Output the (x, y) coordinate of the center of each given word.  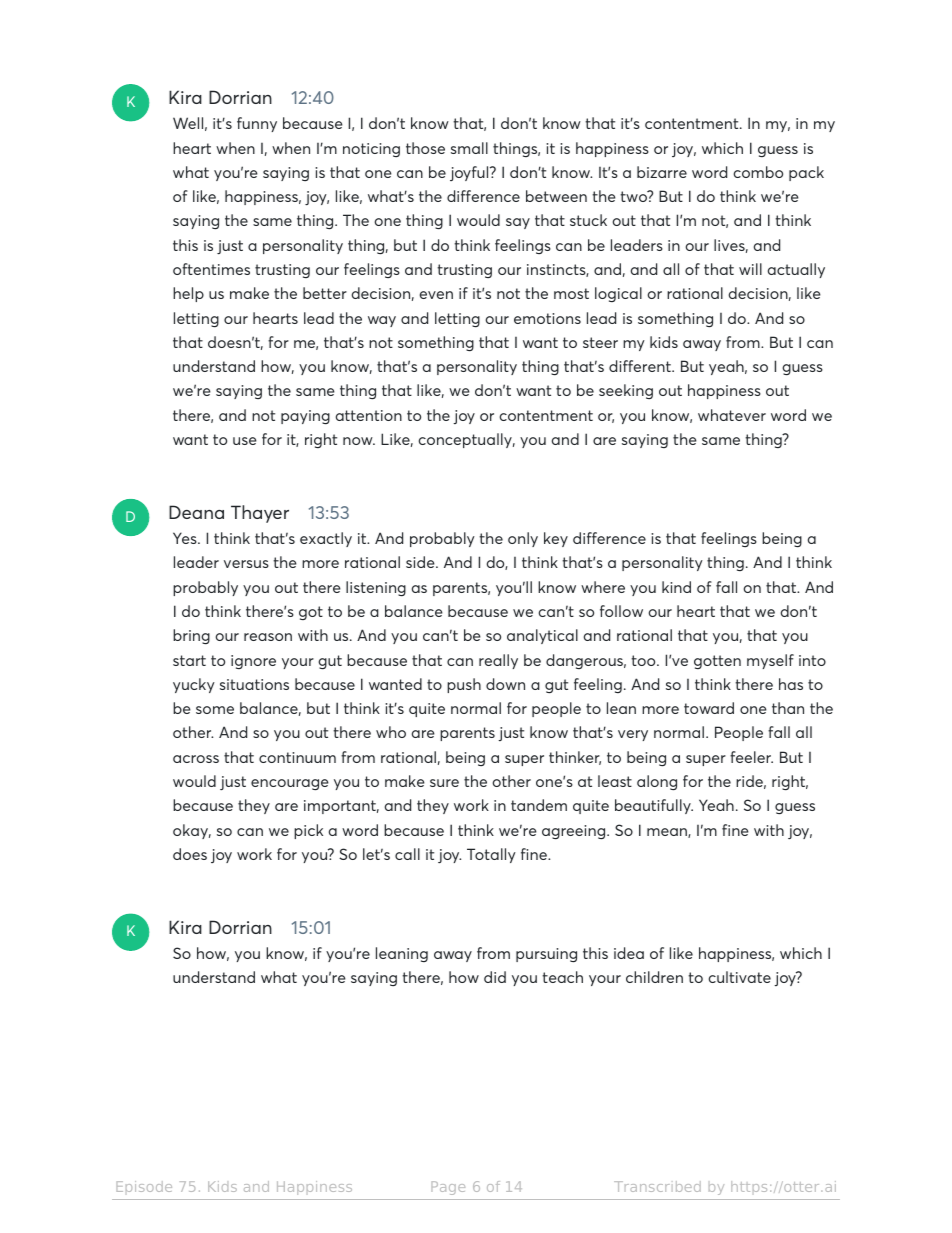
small (469, 148)
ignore (253, 662)
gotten (717, 662)
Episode (144, 1186)
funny (257, 124)
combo (758, 172)
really (498, 661)
